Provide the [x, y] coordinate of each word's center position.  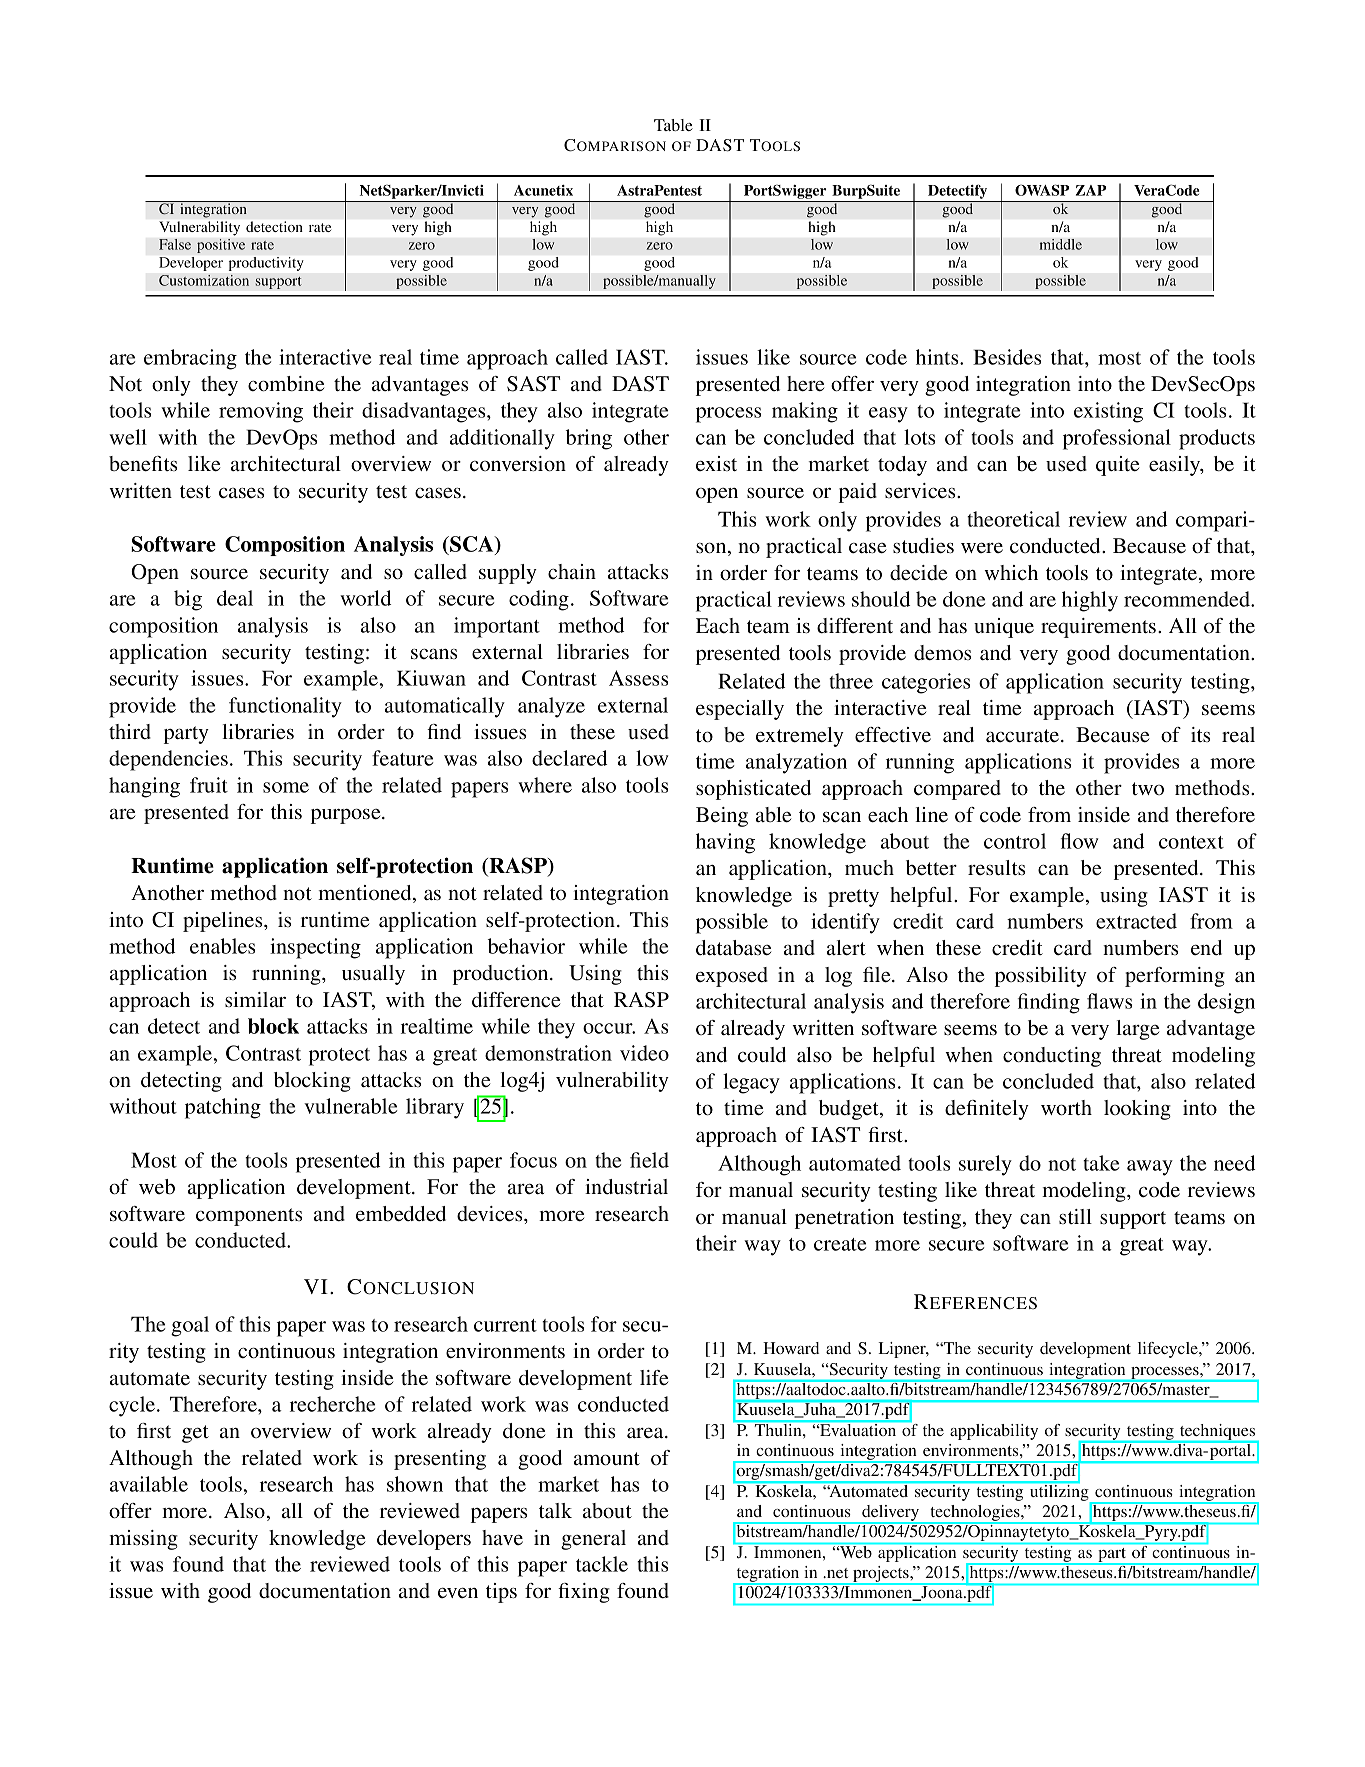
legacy [751, 1083]
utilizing [1059, 1493]
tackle [602, 1564]
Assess [638, 678]
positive [221, 246]
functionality [285, 707]
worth [1066, 1108]
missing [143, 1540]
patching [223, 1108]
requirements [1100, 628]
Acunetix [543, 190]
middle [1060, 244]
